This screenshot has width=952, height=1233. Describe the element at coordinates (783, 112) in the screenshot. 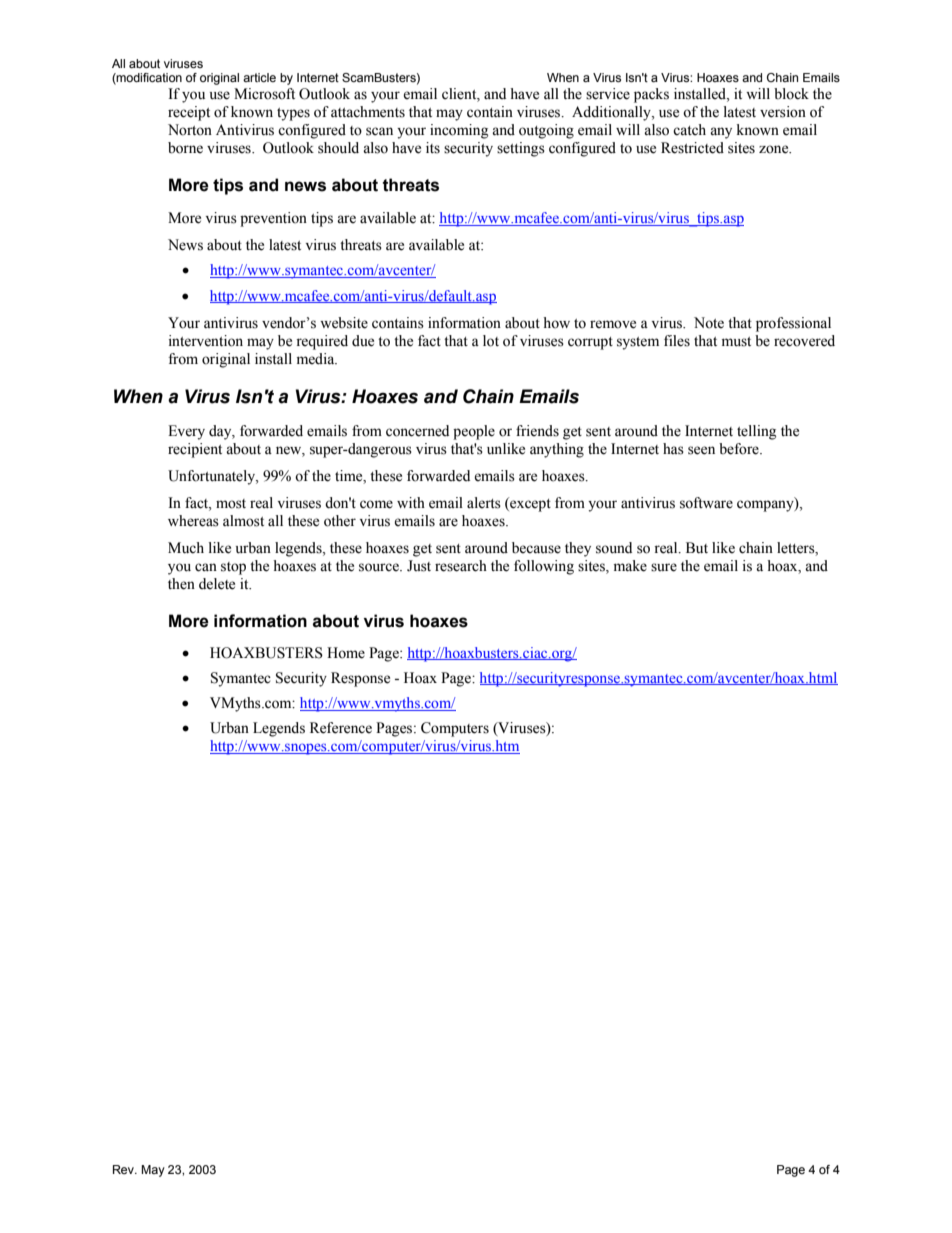

I see `version` at that location.
